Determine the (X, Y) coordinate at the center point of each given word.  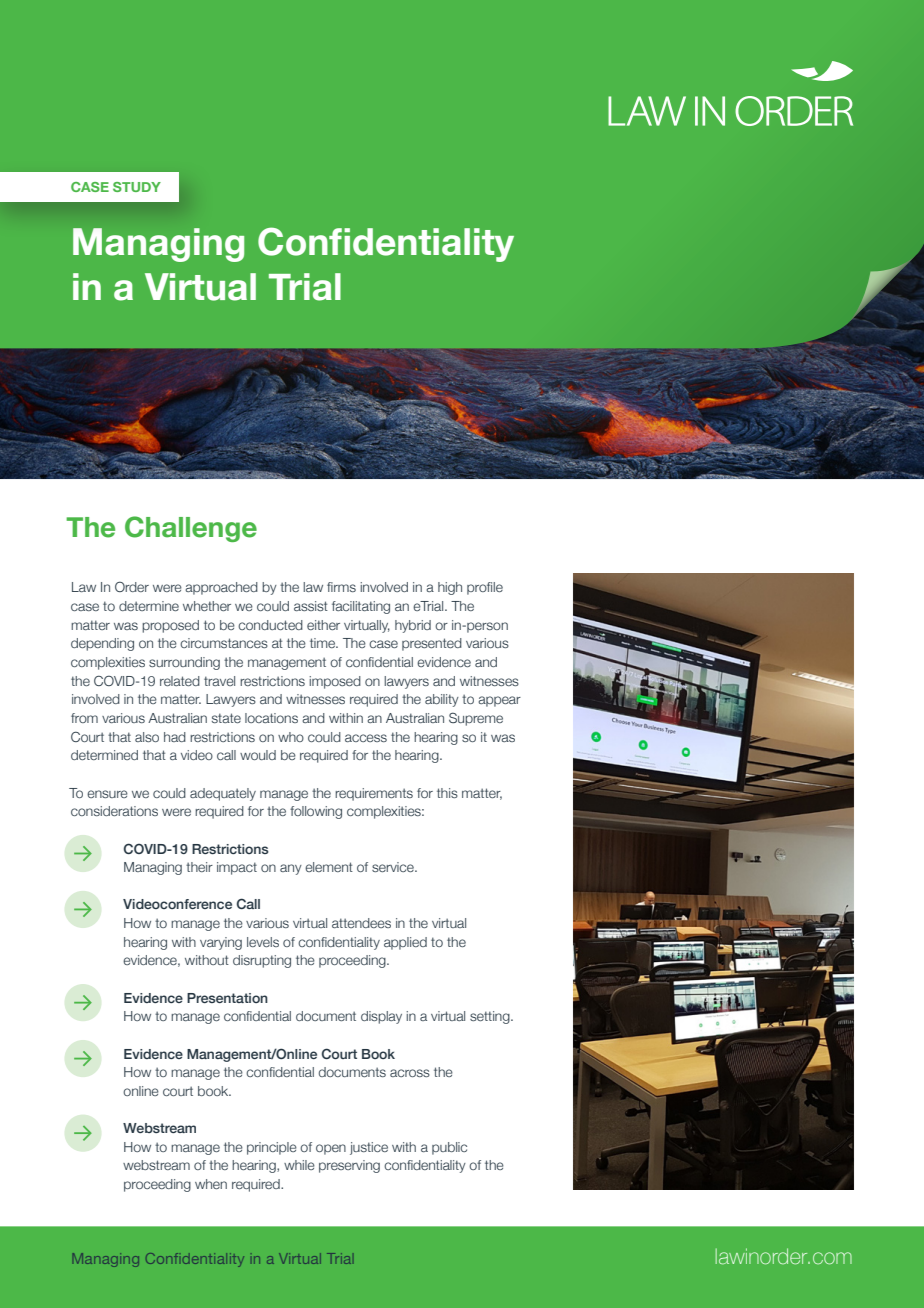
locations (271, 718)
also (147, 737)
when (211, 1184)
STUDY (137, 187)
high (450, 588)
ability (442, 700)
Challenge (191, 529)
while (299, 1165)
